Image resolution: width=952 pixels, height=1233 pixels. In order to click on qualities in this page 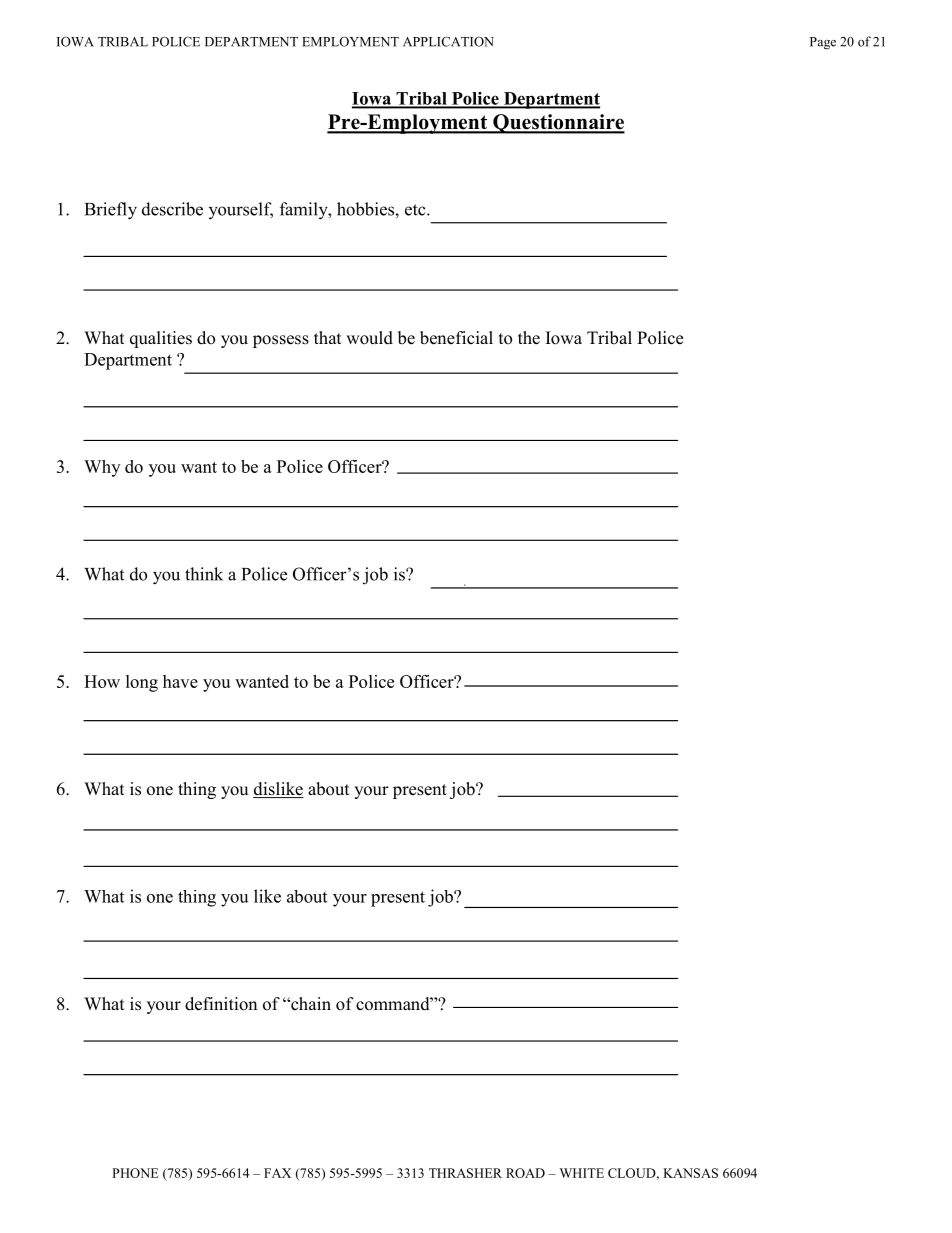, I will do `click(161, 339)`.
